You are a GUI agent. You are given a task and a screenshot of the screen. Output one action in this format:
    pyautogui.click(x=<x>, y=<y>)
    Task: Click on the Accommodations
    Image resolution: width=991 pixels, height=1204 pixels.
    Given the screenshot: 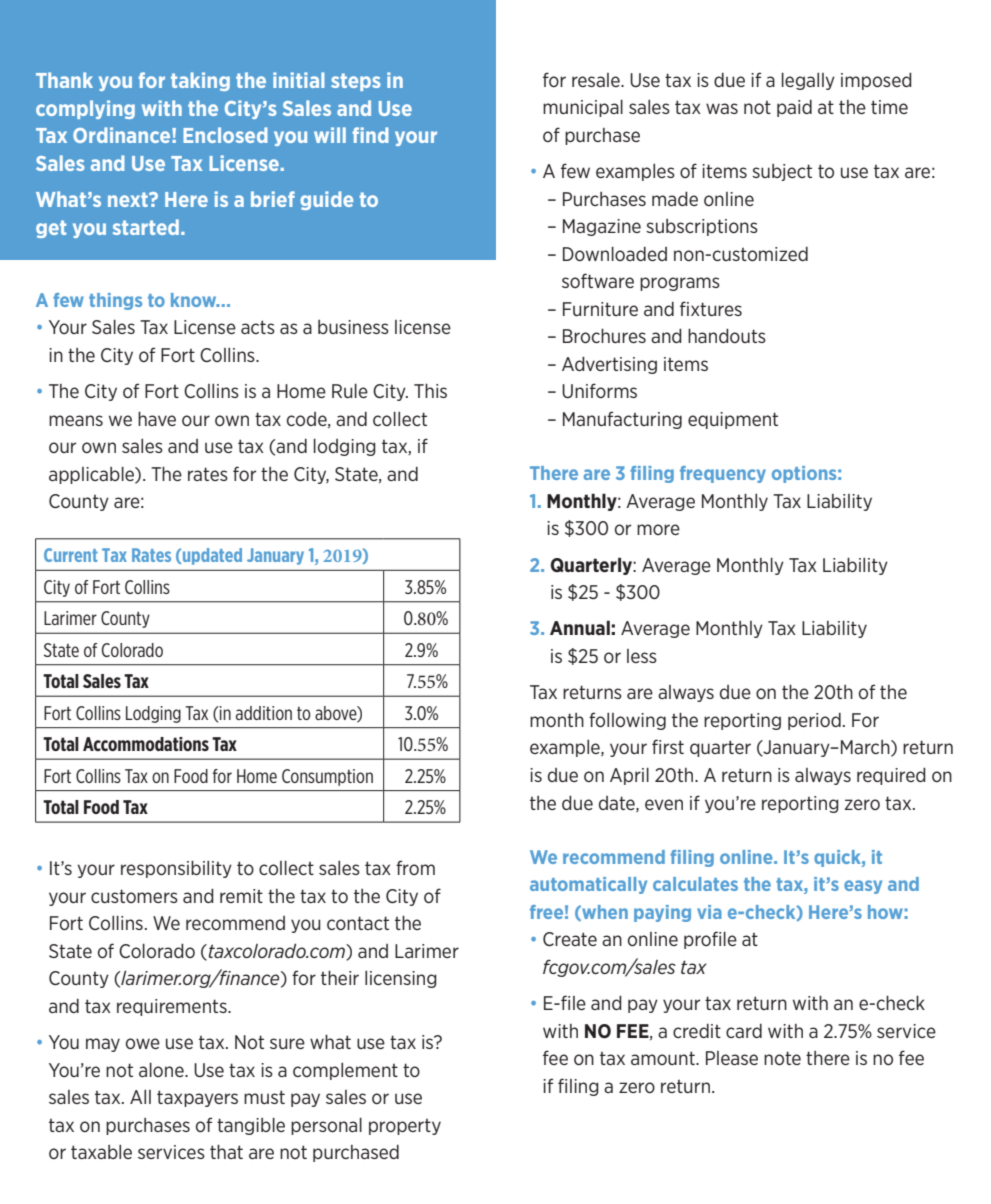 What is the action you would take?
    pyautogui.click(x=146, y=744)
